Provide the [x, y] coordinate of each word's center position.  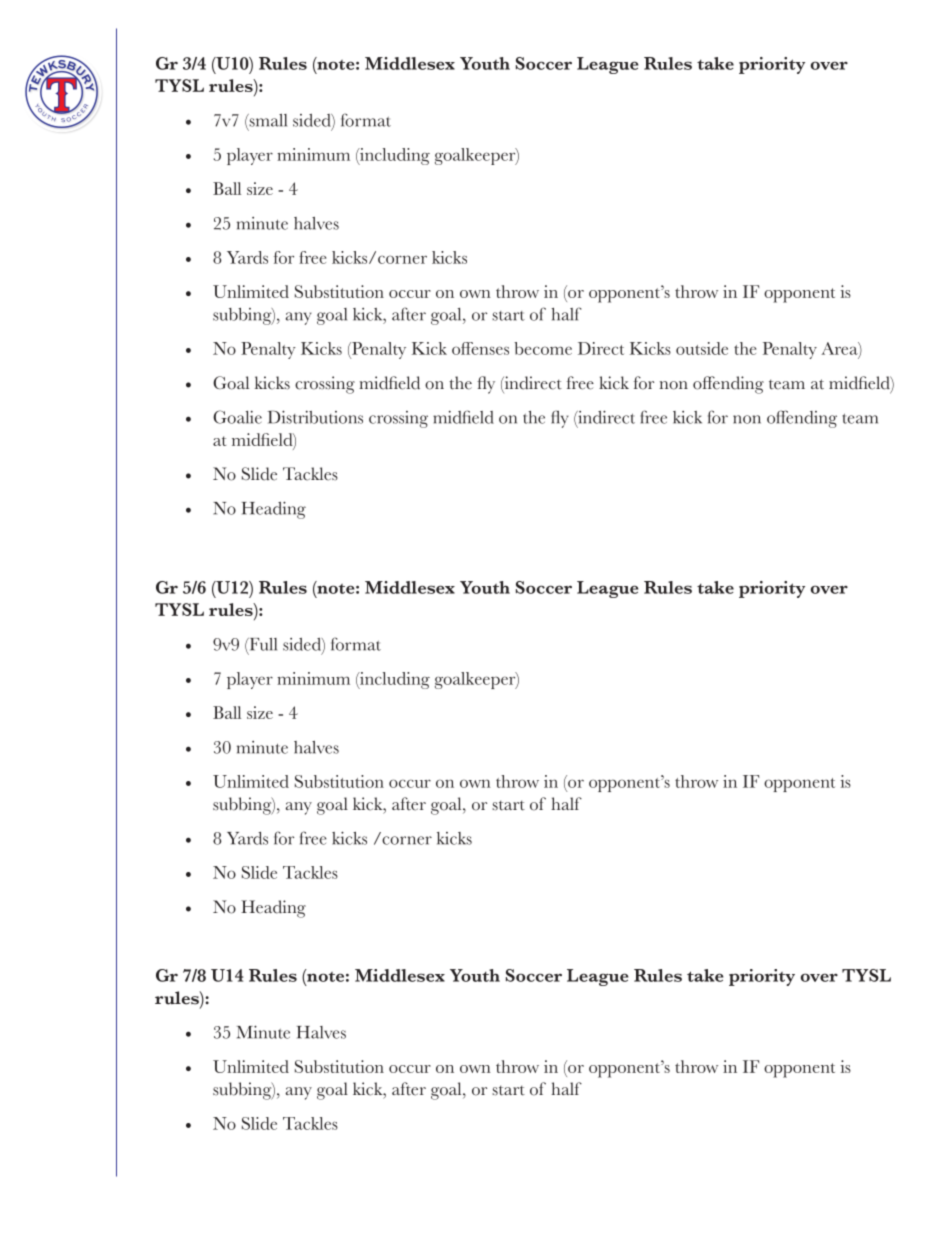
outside [702, 348]
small [267, 121]
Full [262, 645]
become [543, 348]
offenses [480, 348]
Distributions [315, 417]
